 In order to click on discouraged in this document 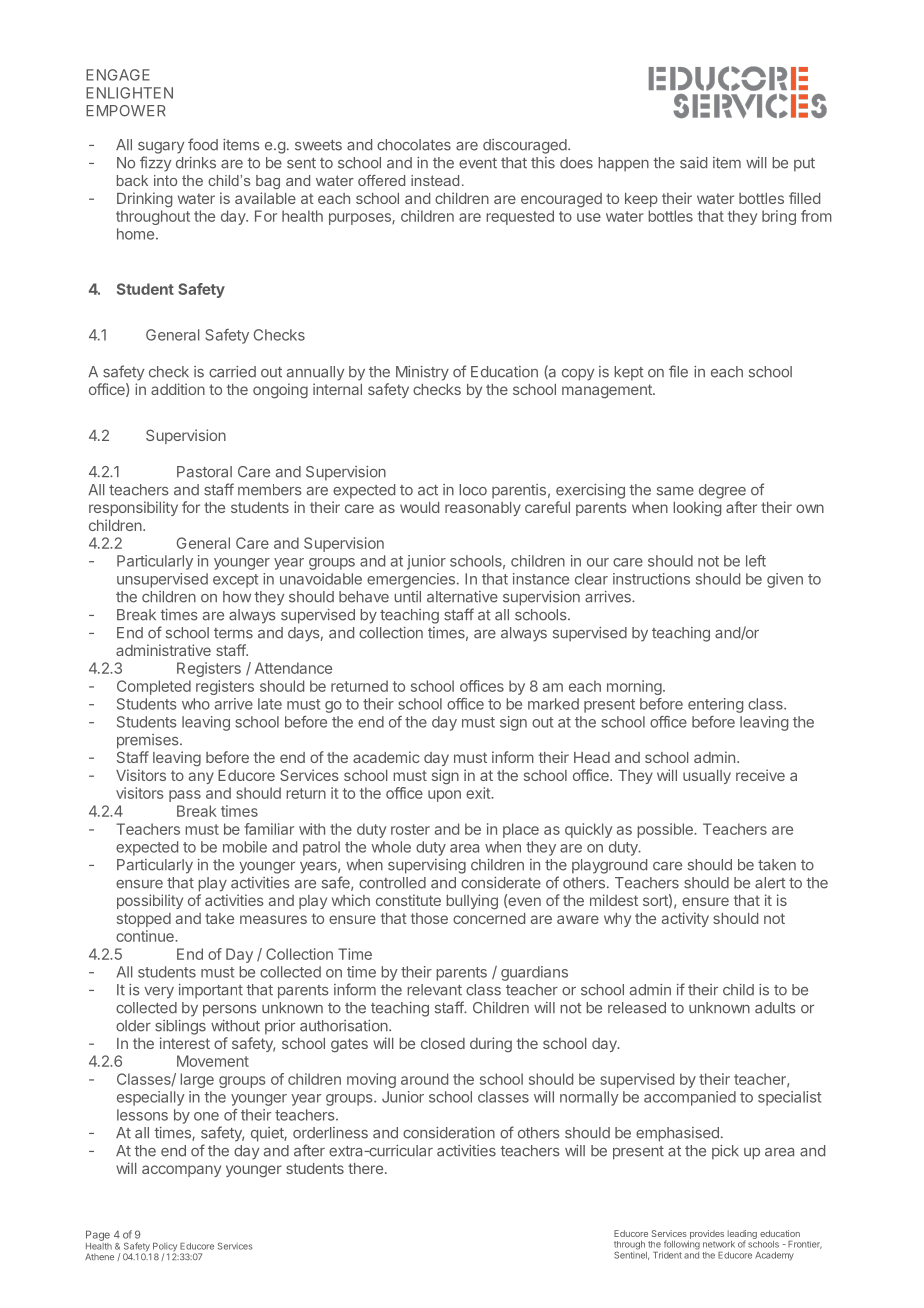, I will do `click(526, 146)`.
